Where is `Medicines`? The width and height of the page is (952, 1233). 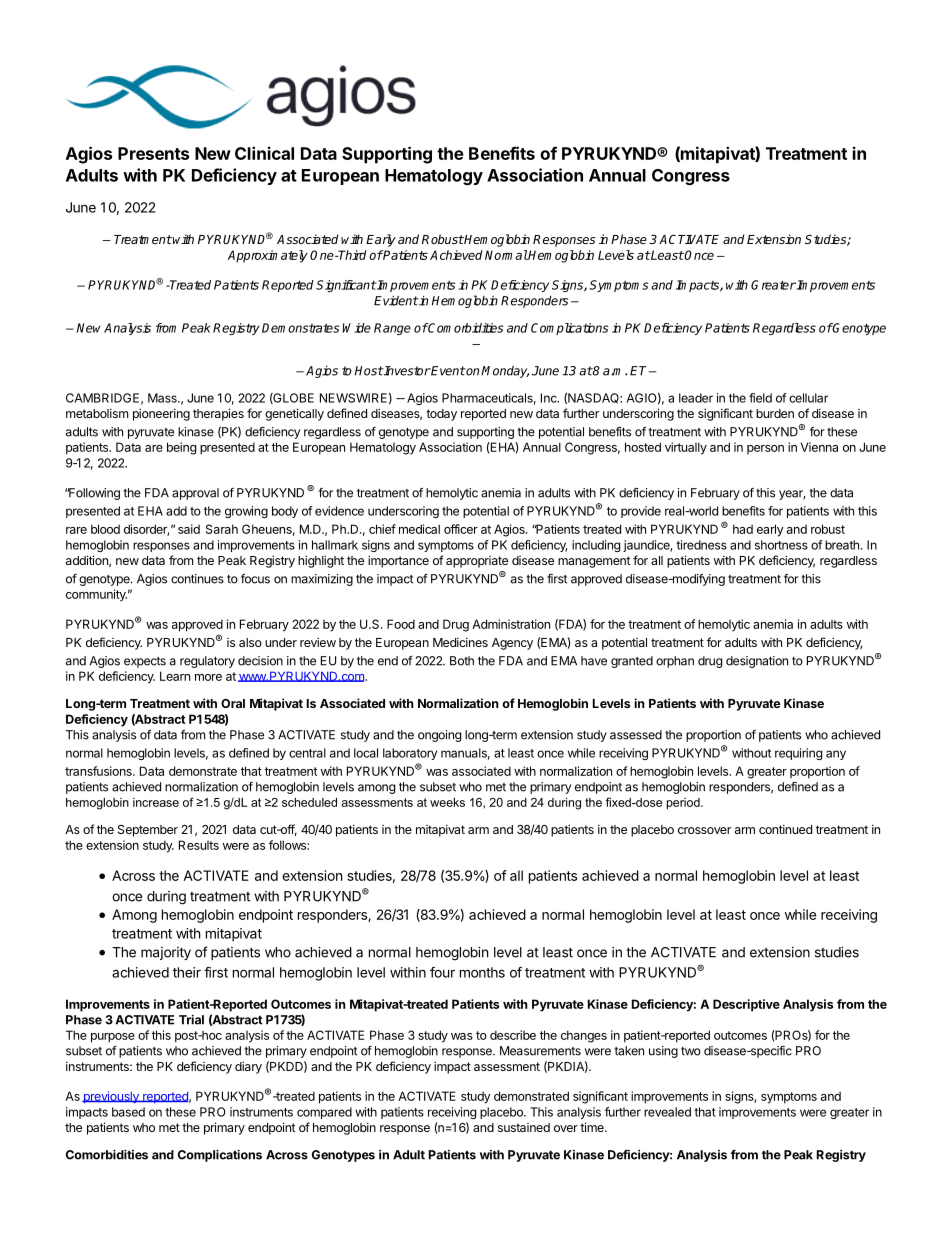 Medicines is located at coordinates (460, 642).
